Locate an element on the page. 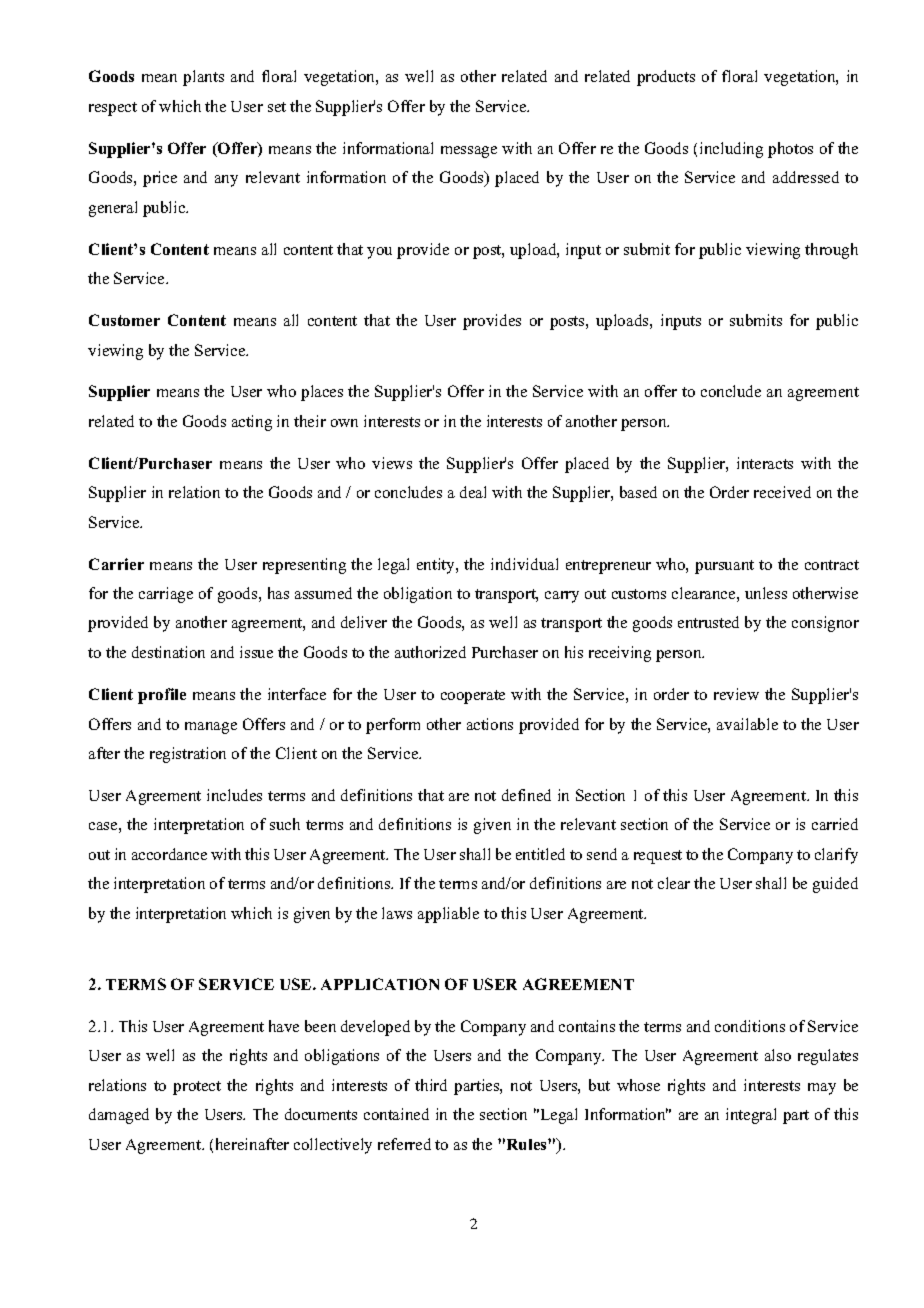 The height and width of the document is (1308, 924). integral is located at coordinates (751, 1116).
